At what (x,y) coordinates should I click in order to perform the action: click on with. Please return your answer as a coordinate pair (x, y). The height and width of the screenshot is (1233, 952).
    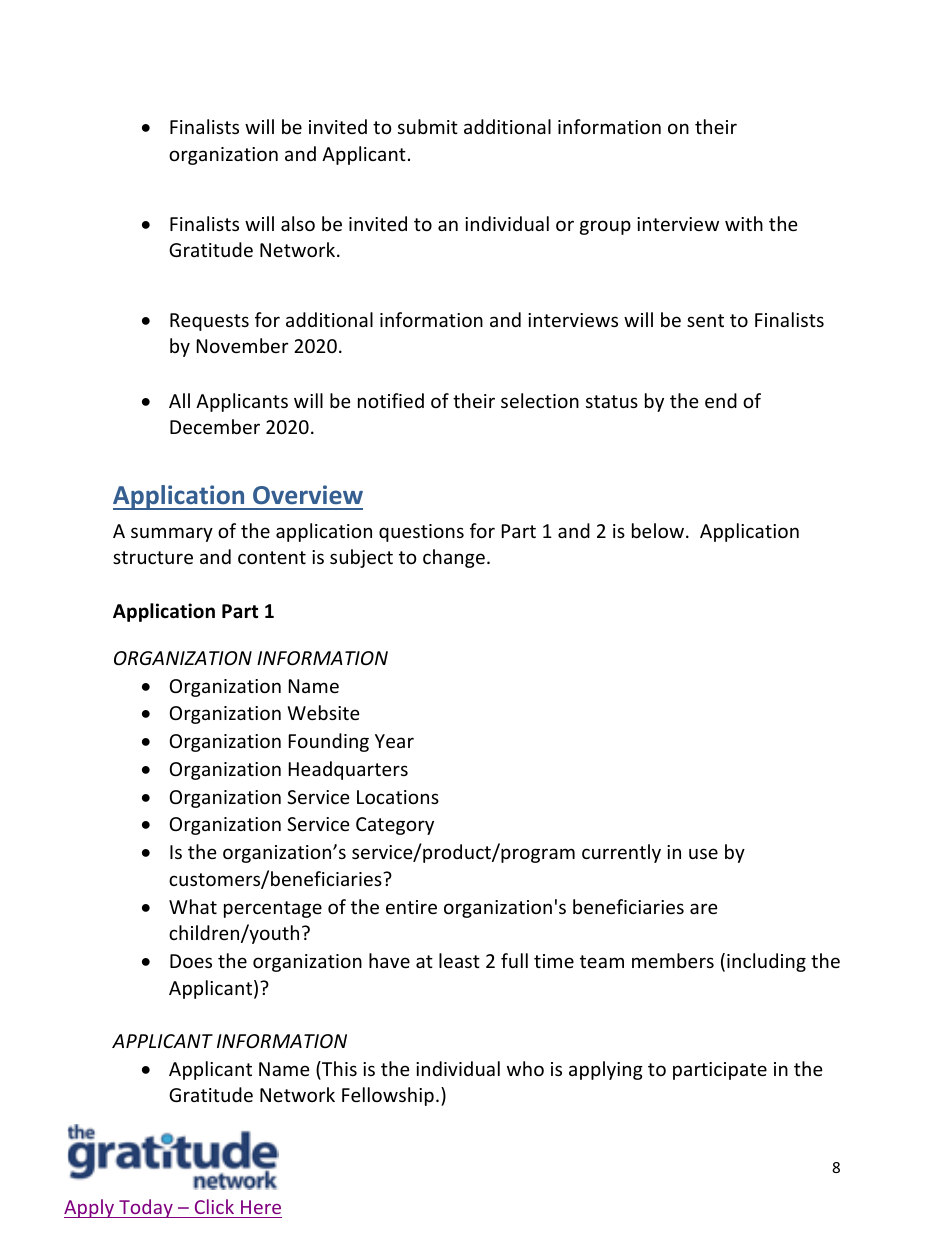
    Looking at the image, I should click on (744, 223).
